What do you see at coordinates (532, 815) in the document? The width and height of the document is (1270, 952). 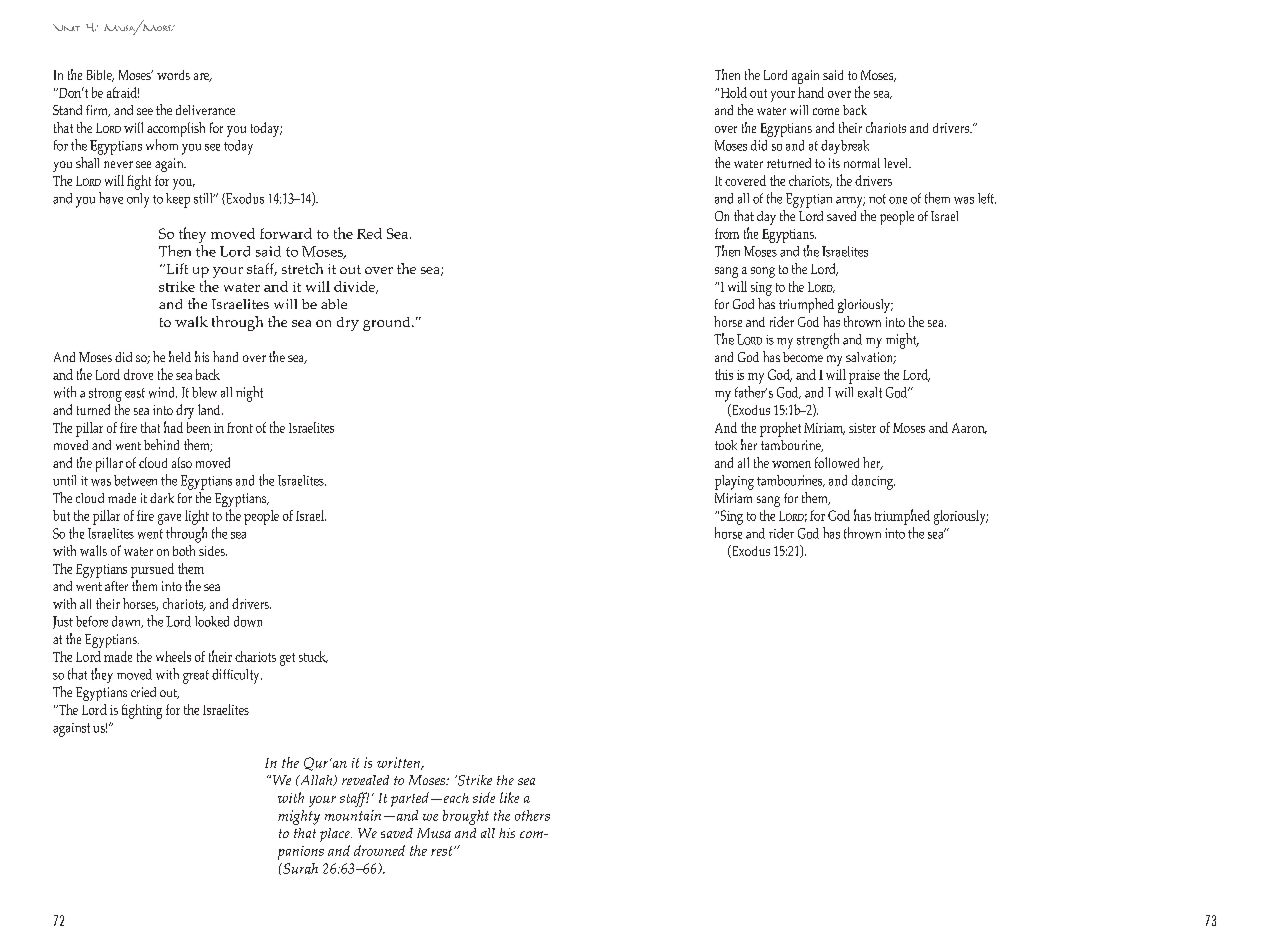 I see `others` at bounding box center [532, 815].
